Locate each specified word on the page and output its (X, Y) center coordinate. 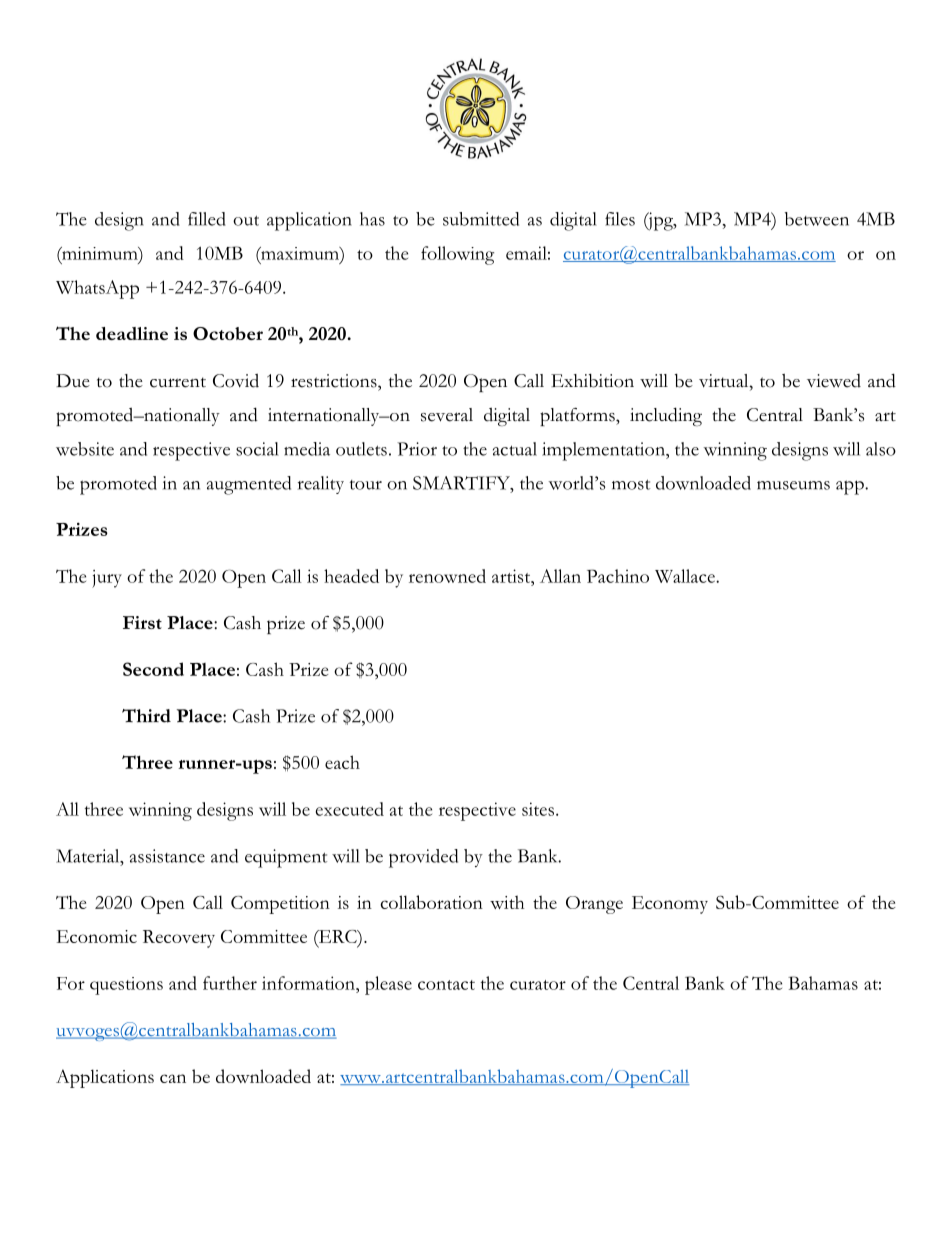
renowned (447, 576)
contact (446, 985)
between (817, 219)
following (457, 255)
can (173, 1078)
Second (153, 669)
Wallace (686, 576)
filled (207, 219)
